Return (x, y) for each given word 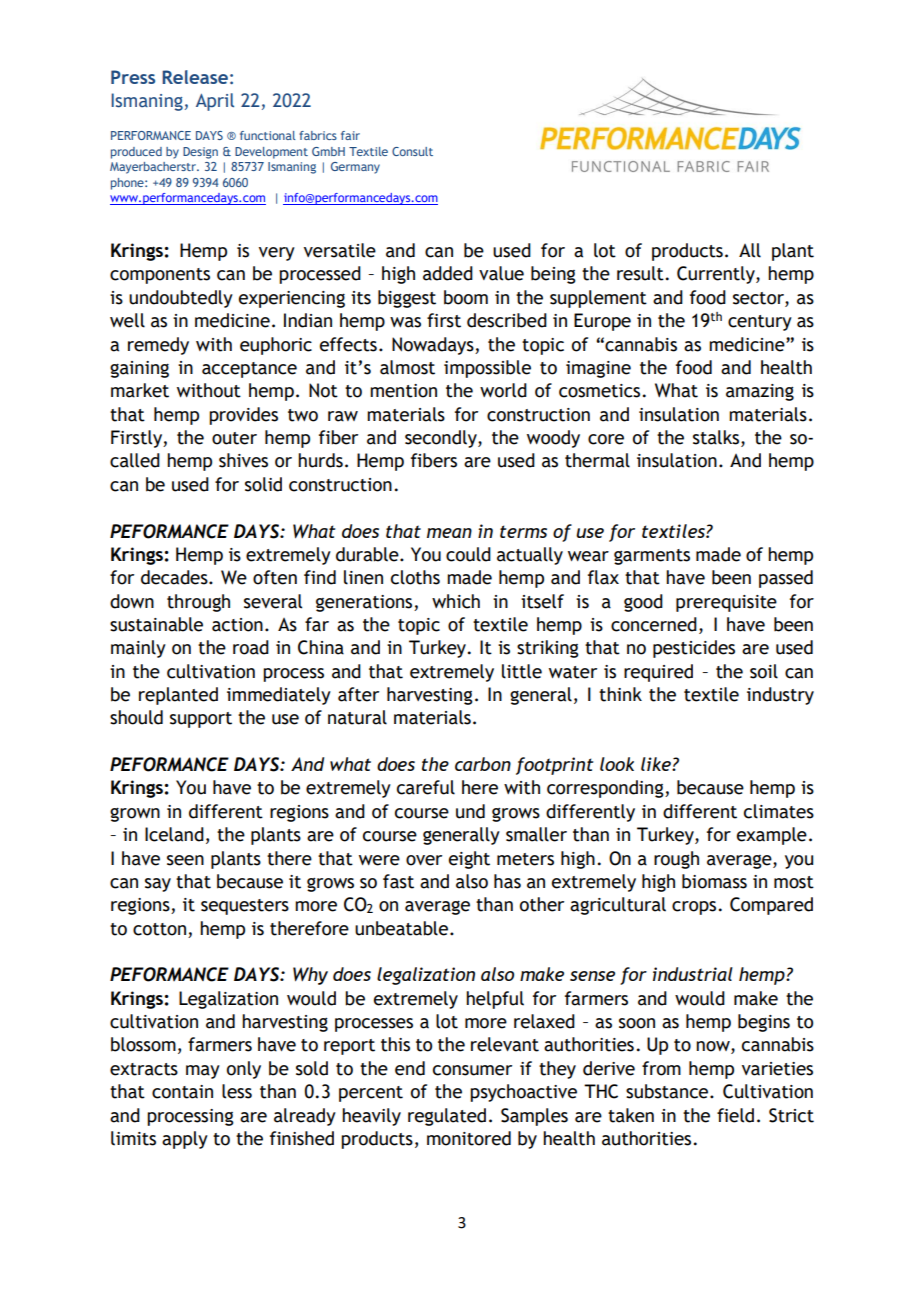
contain (182, 1092)
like (657, 764)
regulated (447, 1117)
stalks (717, 438)
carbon (483, 764)
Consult (412, 151)
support (201, 720)
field (735, 1115)
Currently (717, 275)
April (215, 102)
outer (234, 438)
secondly (442, 439)
